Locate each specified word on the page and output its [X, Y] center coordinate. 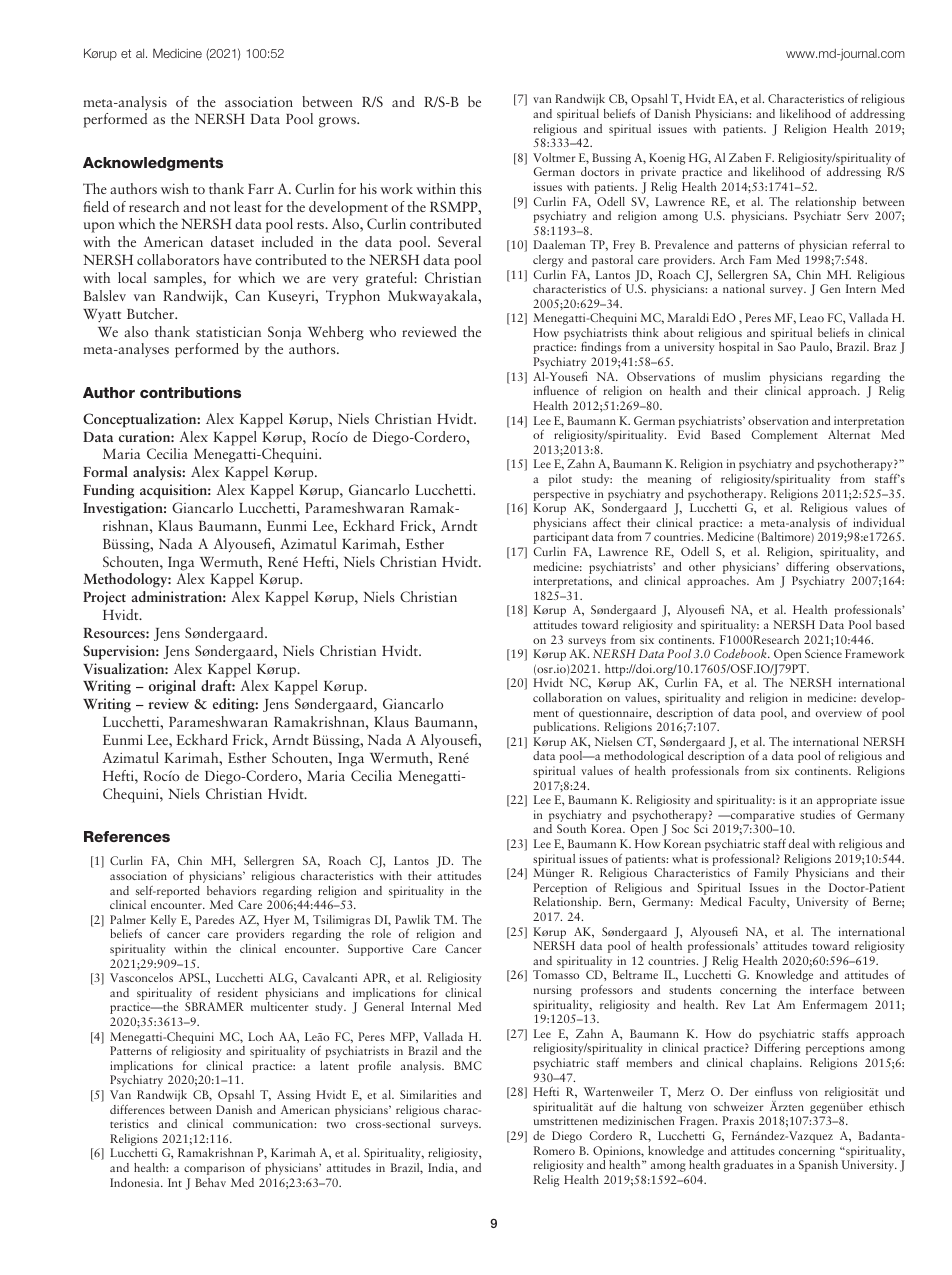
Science [823, 653]
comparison [214, 1169]
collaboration [567, 697]
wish [175, 188]
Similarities [428, 1094]
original [172, 687]
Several [459, 241]
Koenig [667, 159]
